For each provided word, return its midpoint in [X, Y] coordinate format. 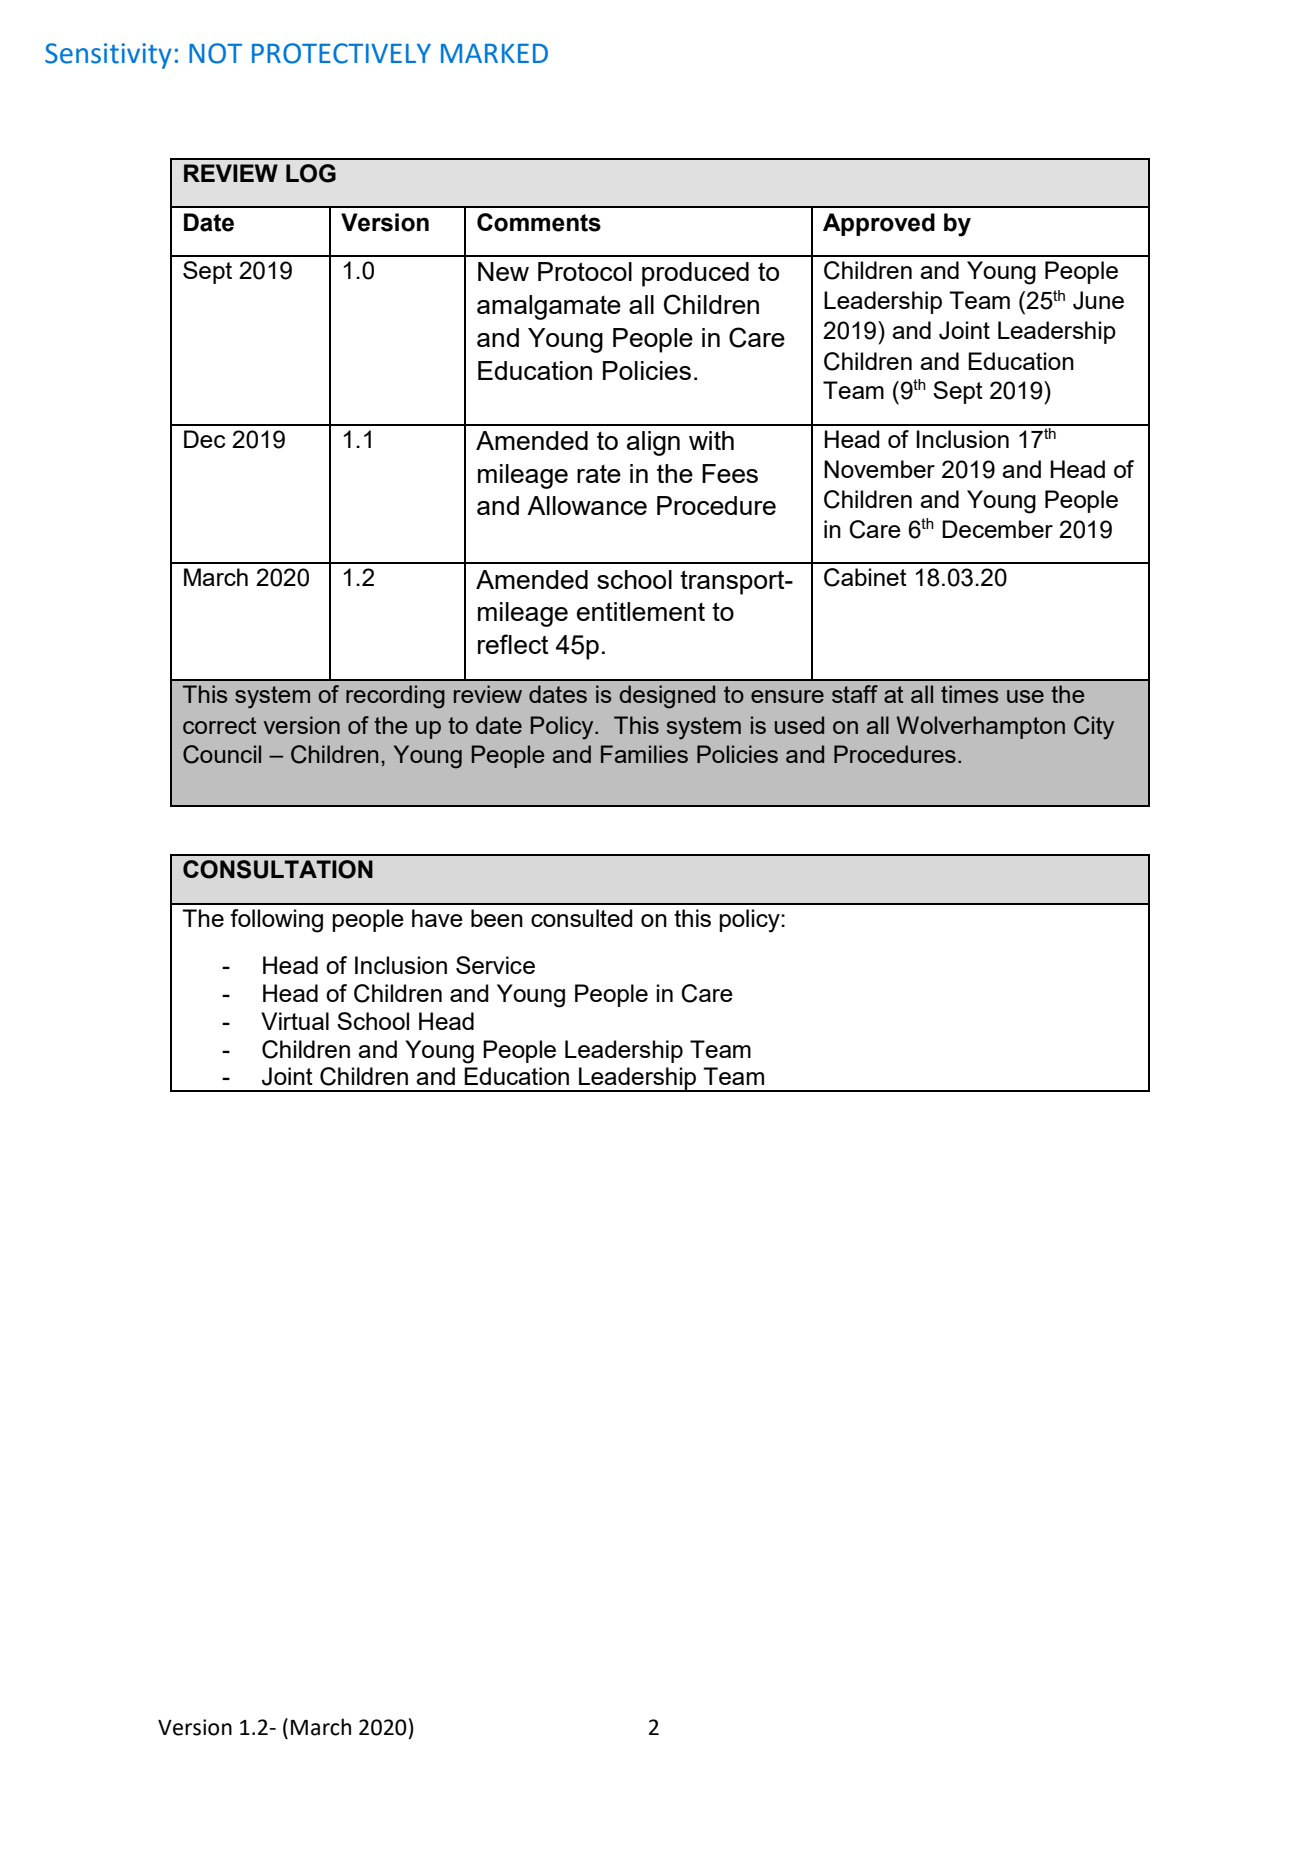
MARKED [494, 53]
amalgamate [549, 307]
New [503, 271]
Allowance [587, 505]
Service [495, 965]
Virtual [295, 1021]
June [1098, 300]
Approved [879, 224]
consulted [582, 918]
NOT [215, 53]
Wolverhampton [981, 727]
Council [222, 754]
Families [644, 754]
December [997, 529]
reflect [513, 644]
